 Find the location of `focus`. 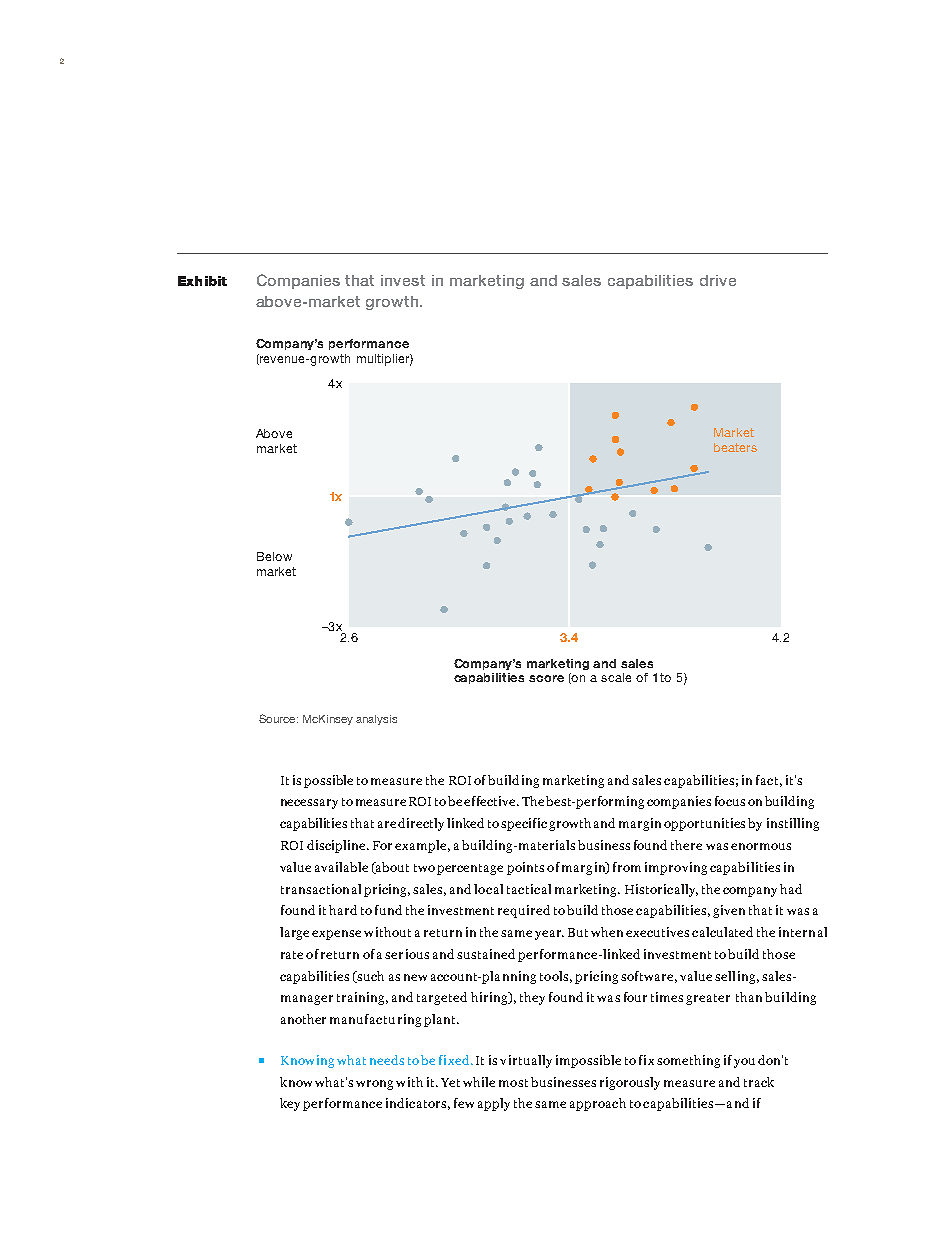

focus is located at coordinates (730, 801).
